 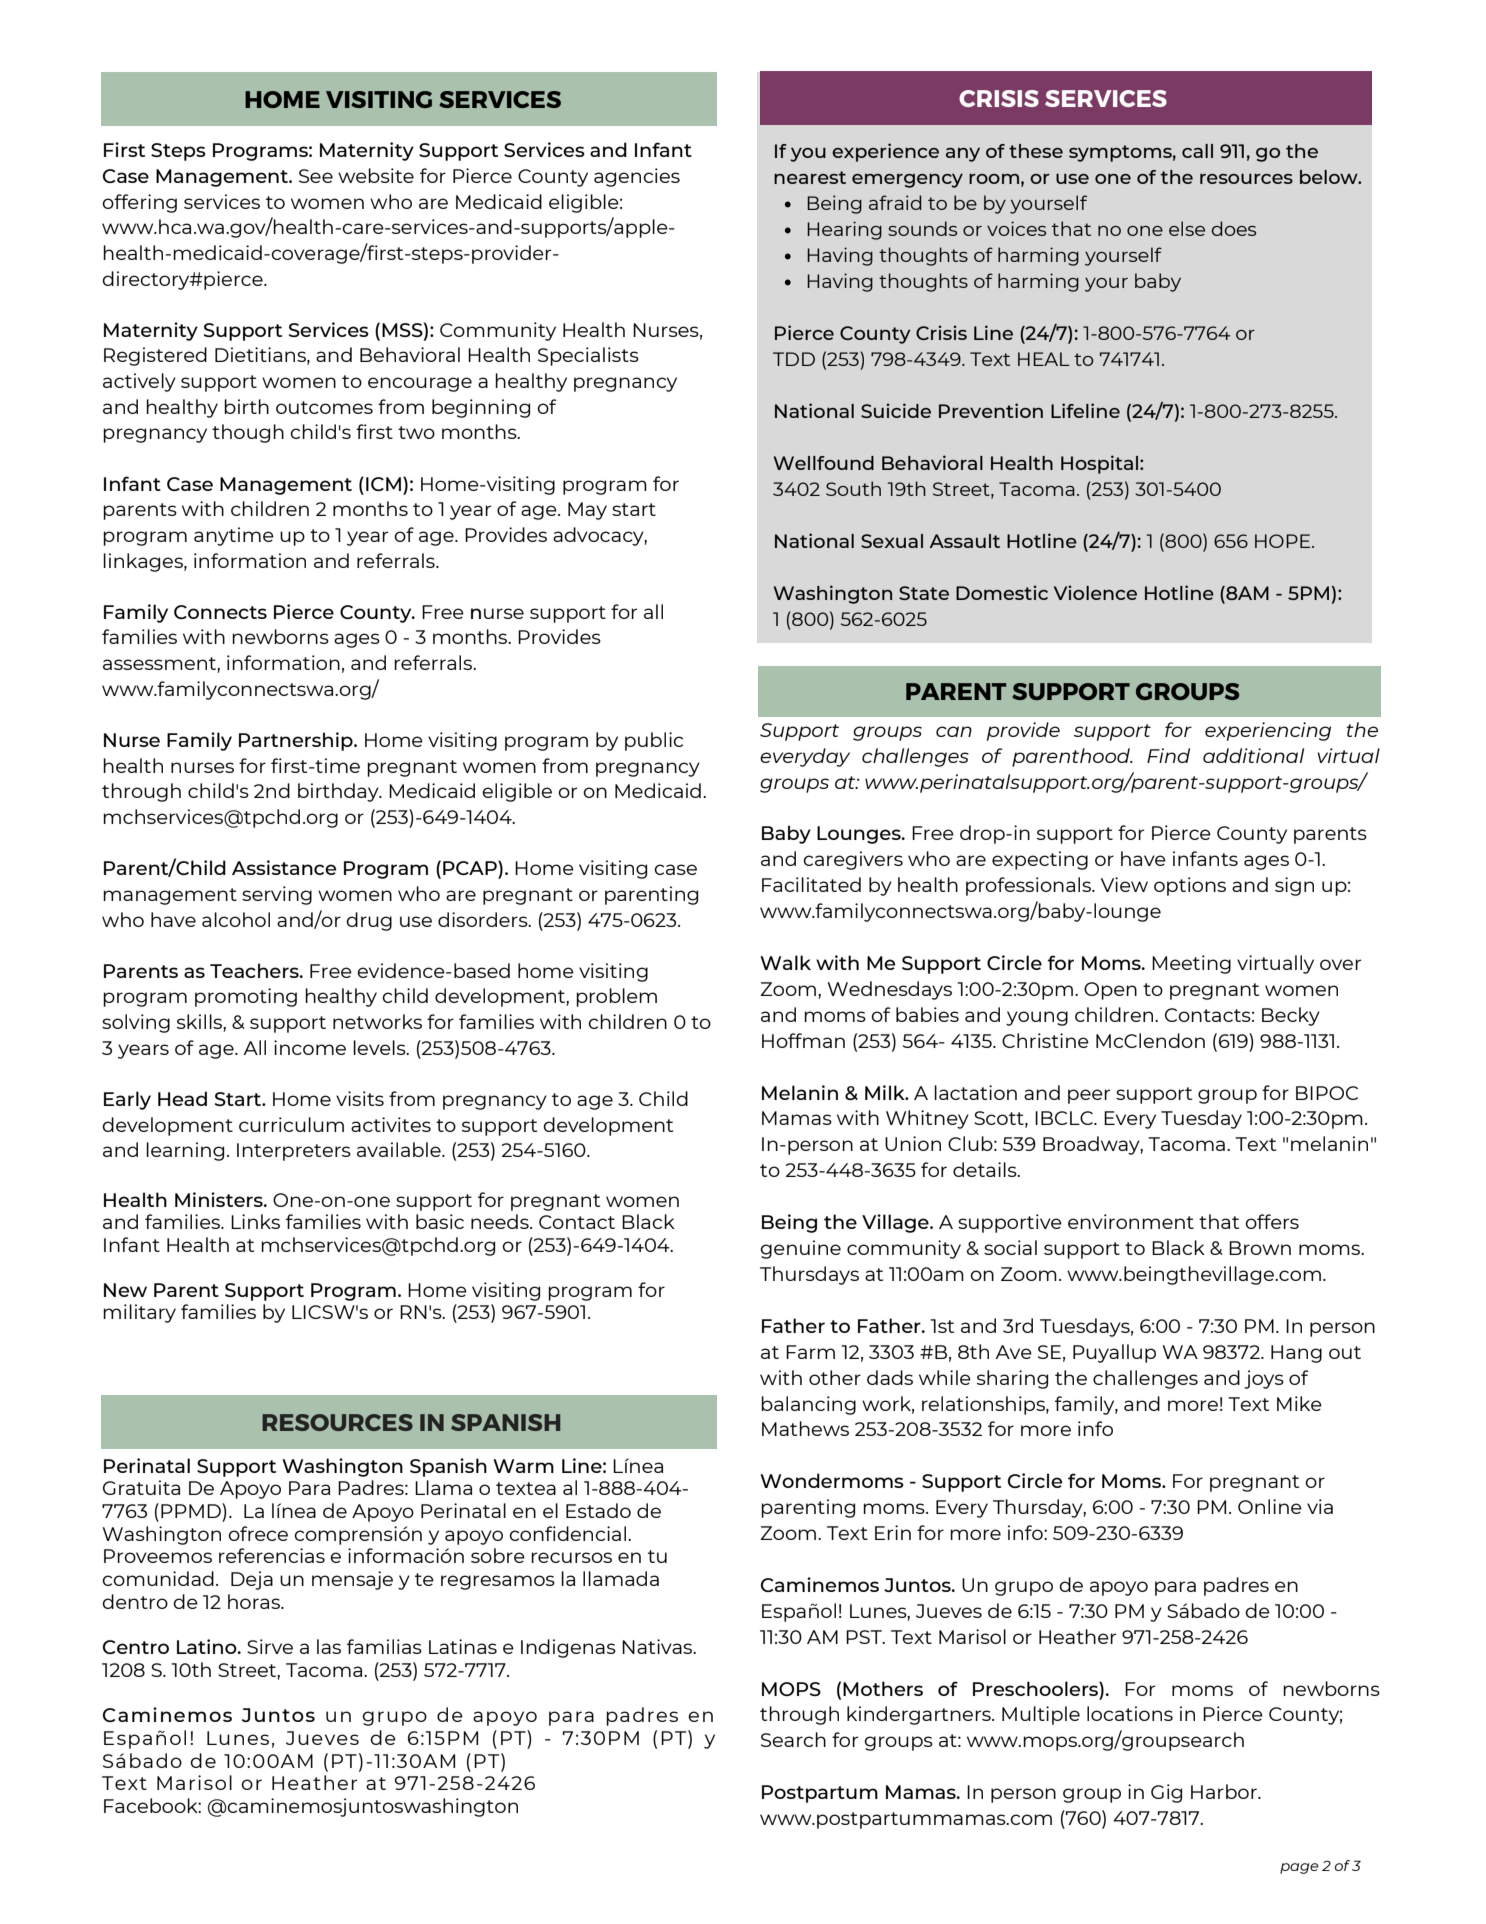 What do you see at coordinates (810, 177) in the screenshot?
I see `nearest` at bounding box center [810, 177].
